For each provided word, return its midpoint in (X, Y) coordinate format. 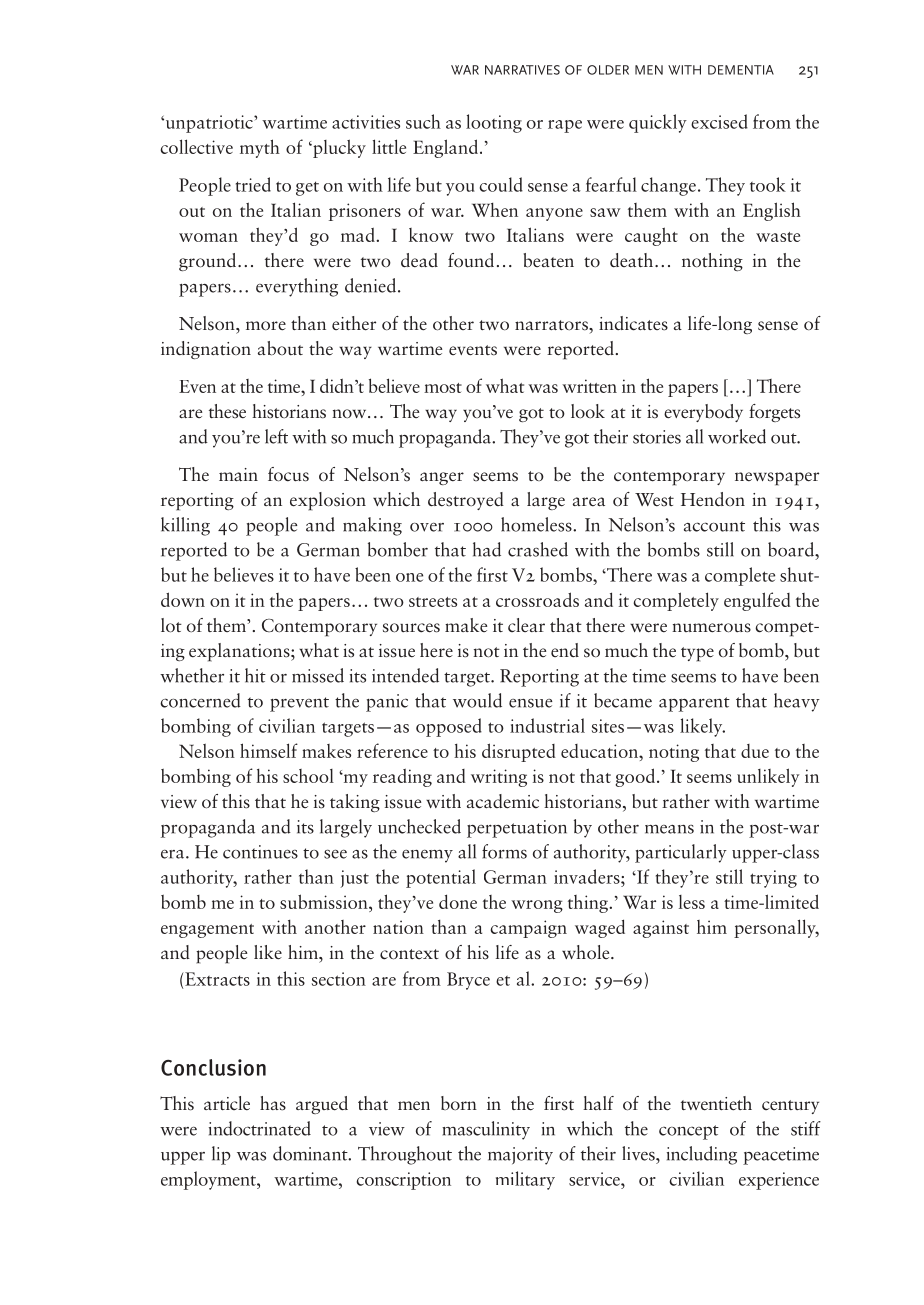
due (755, 751)
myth (260, 148)
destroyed (466, 501)
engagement (207, 931)
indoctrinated (260, 1128)
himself (269, 750)
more (266, 326)
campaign (528, 929)
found (471, 260)
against (661, 929)
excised (719, 121)
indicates (633, 323)
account (714, 526)
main (238, 474)
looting (494, 123)
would (477, 700)
